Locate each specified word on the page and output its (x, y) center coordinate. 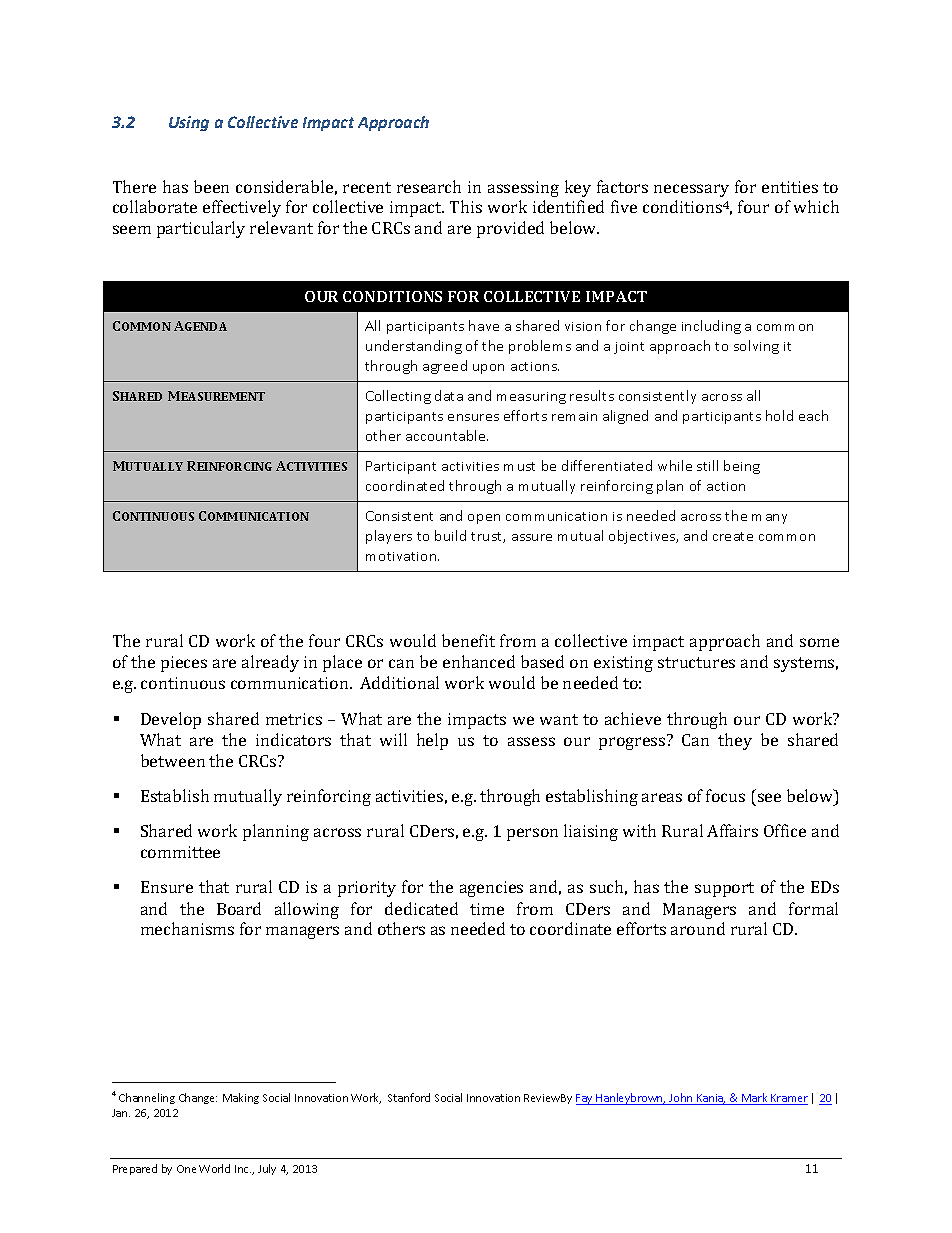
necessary (691, 190)
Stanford (409, 1097)
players (389, 537)
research (429, 186)
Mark (755, 1099)
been (211, 186)
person (532, 834)
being (742, 467)
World (214, 1168)
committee (180, 852)
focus (725, 795)
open (484, 519)
